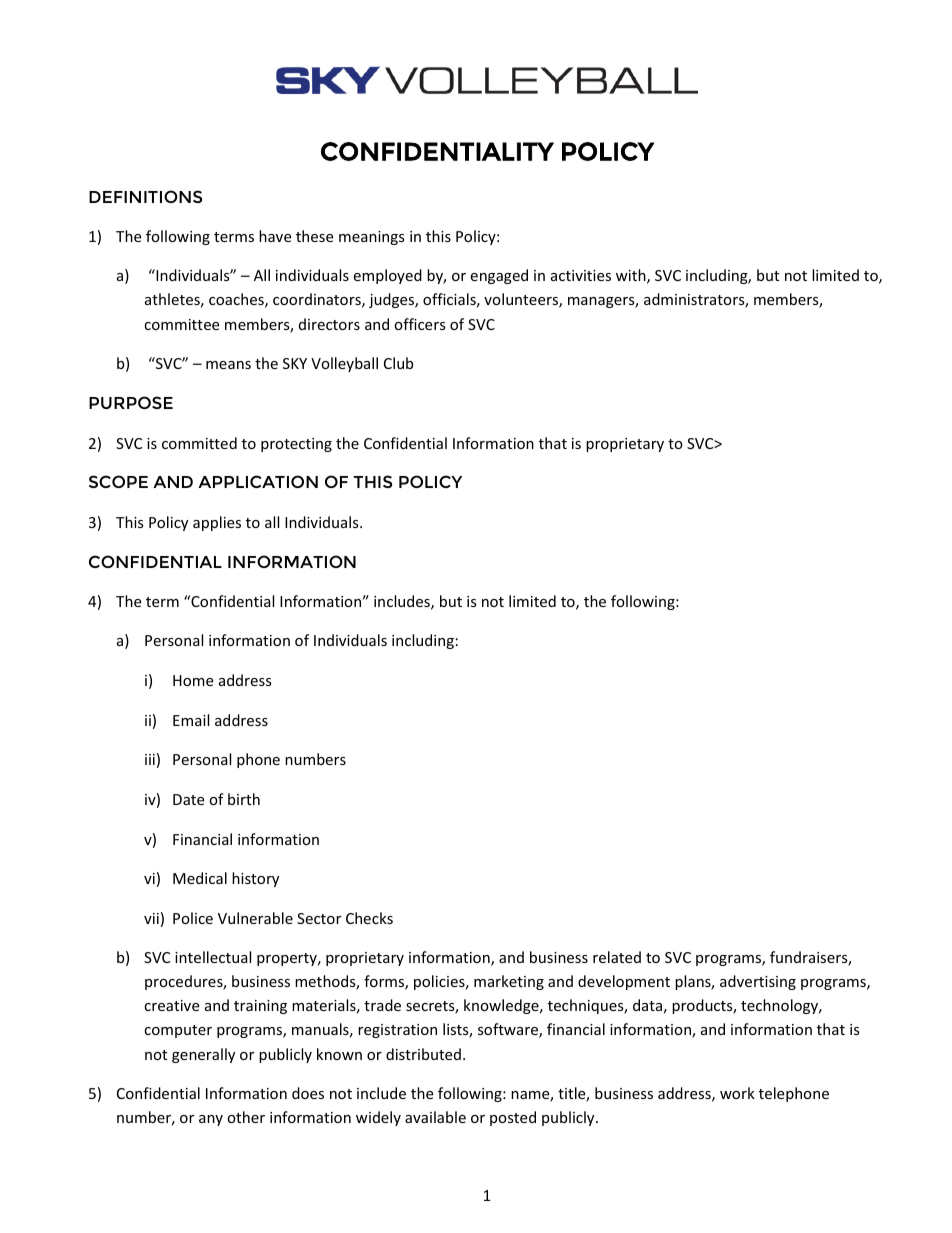  Describe the element at coordinates (211, 1120) in the page. I see `any` at that location.
